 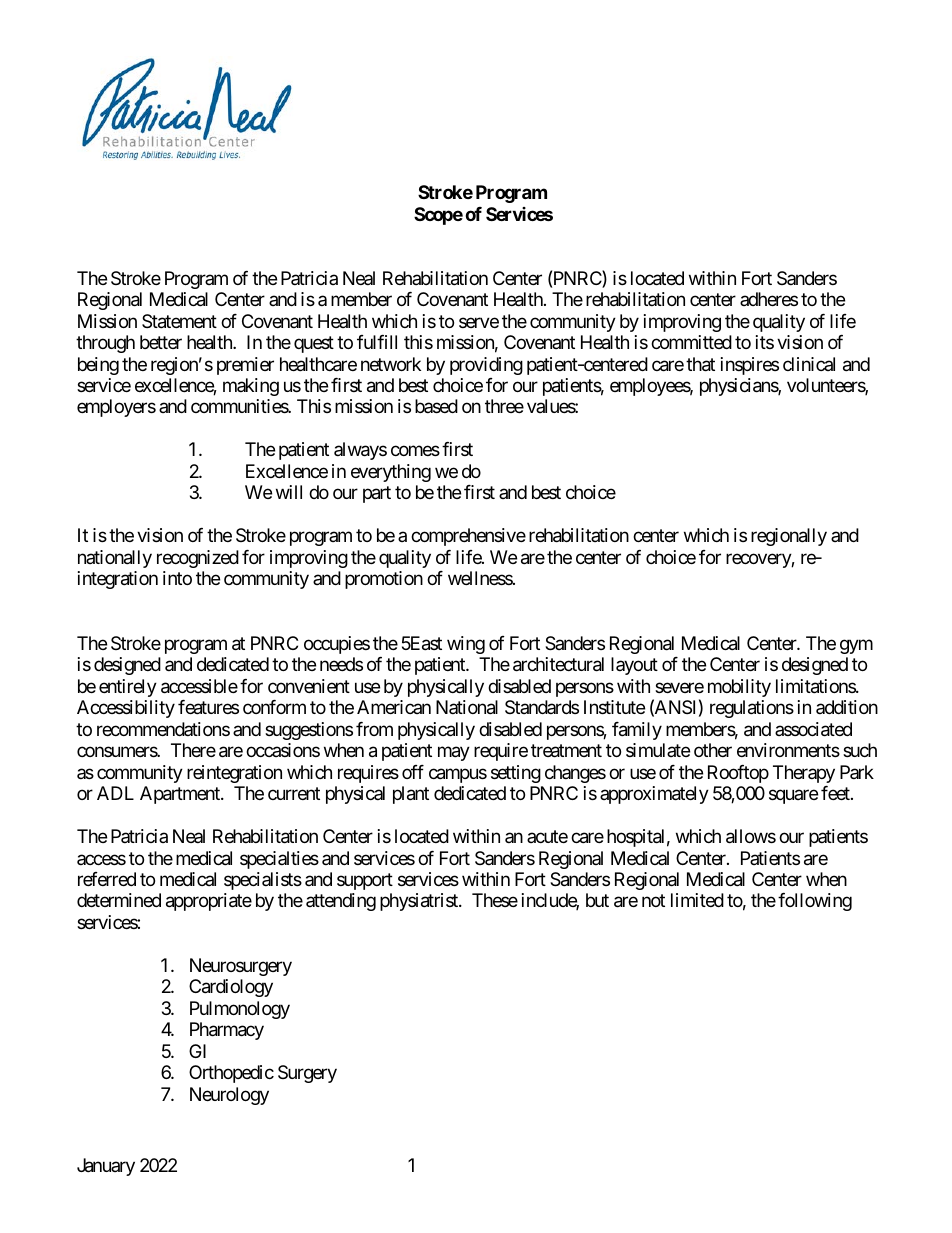 I want to click on limited, so click(x=697, y=900).
